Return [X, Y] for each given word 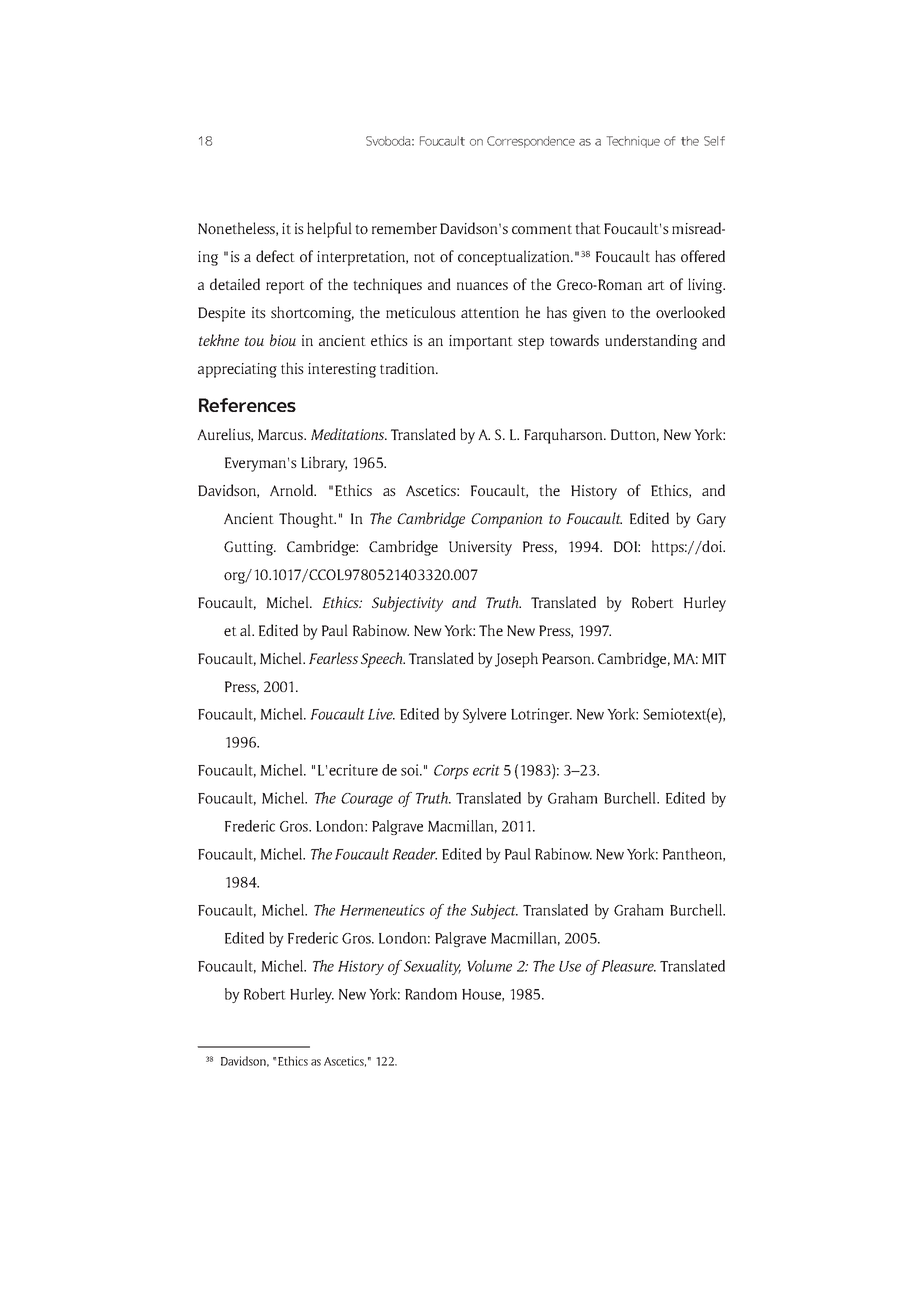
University [480, 548]
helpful [329, 230]
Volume [489, 966]
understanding [651, 342]
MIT [714, 658]
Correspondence [531, 142]
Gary [711, 520]
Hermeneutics [382, 910]
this [292, 368]
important [481, 342]
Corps [451, 772]
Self [714, 141]
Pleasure [628, 966]
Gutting [250, 548]
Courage [367, 800]
